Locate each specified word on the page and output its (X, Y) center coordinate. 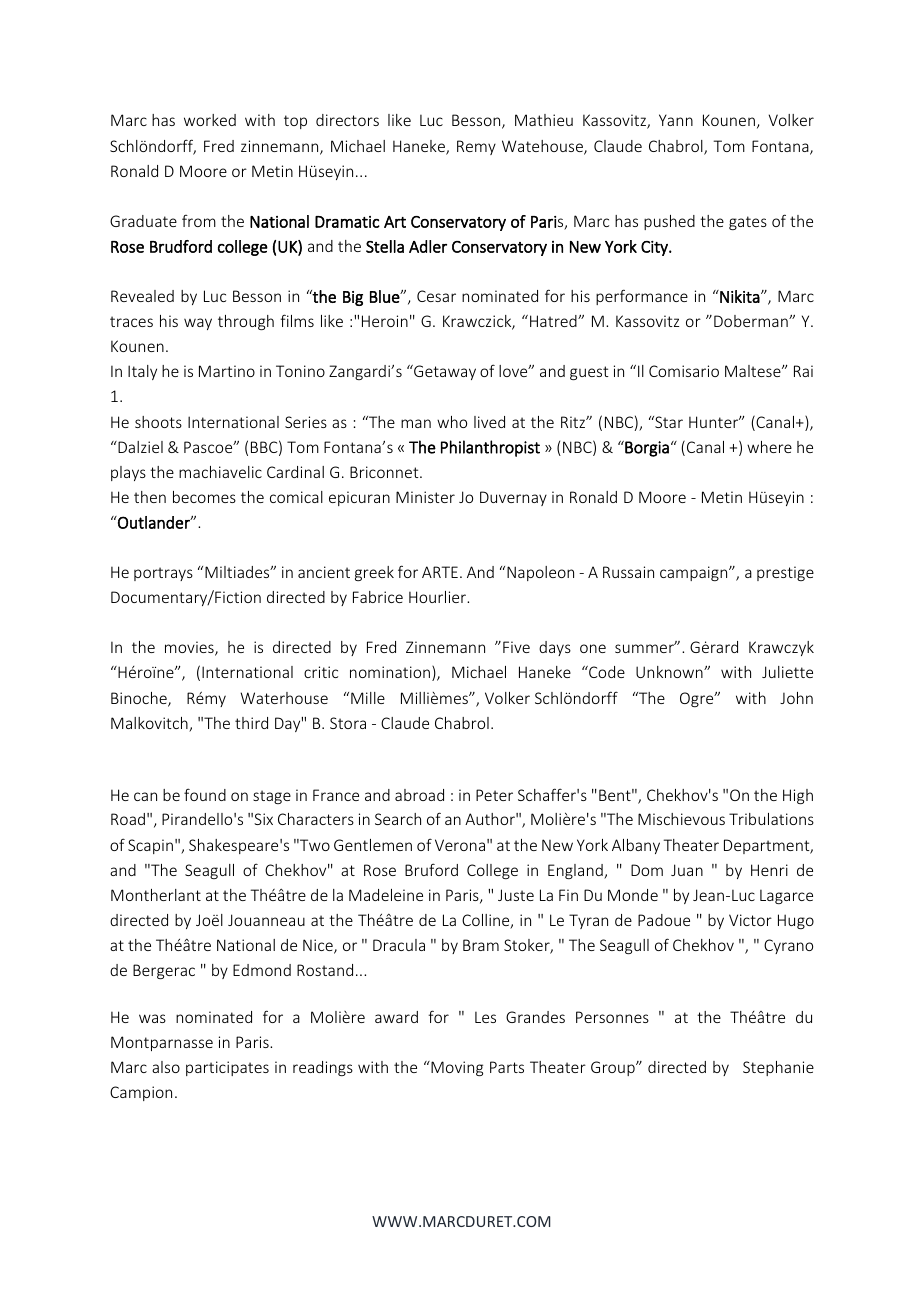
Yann (676, 120)
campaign (695, 573)
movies (190, 648)
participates (227, 1068)
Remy (476, 147)
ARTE (440, 572)
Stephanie (778, 1068)
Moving (456, 1068)
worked (210, 120)
